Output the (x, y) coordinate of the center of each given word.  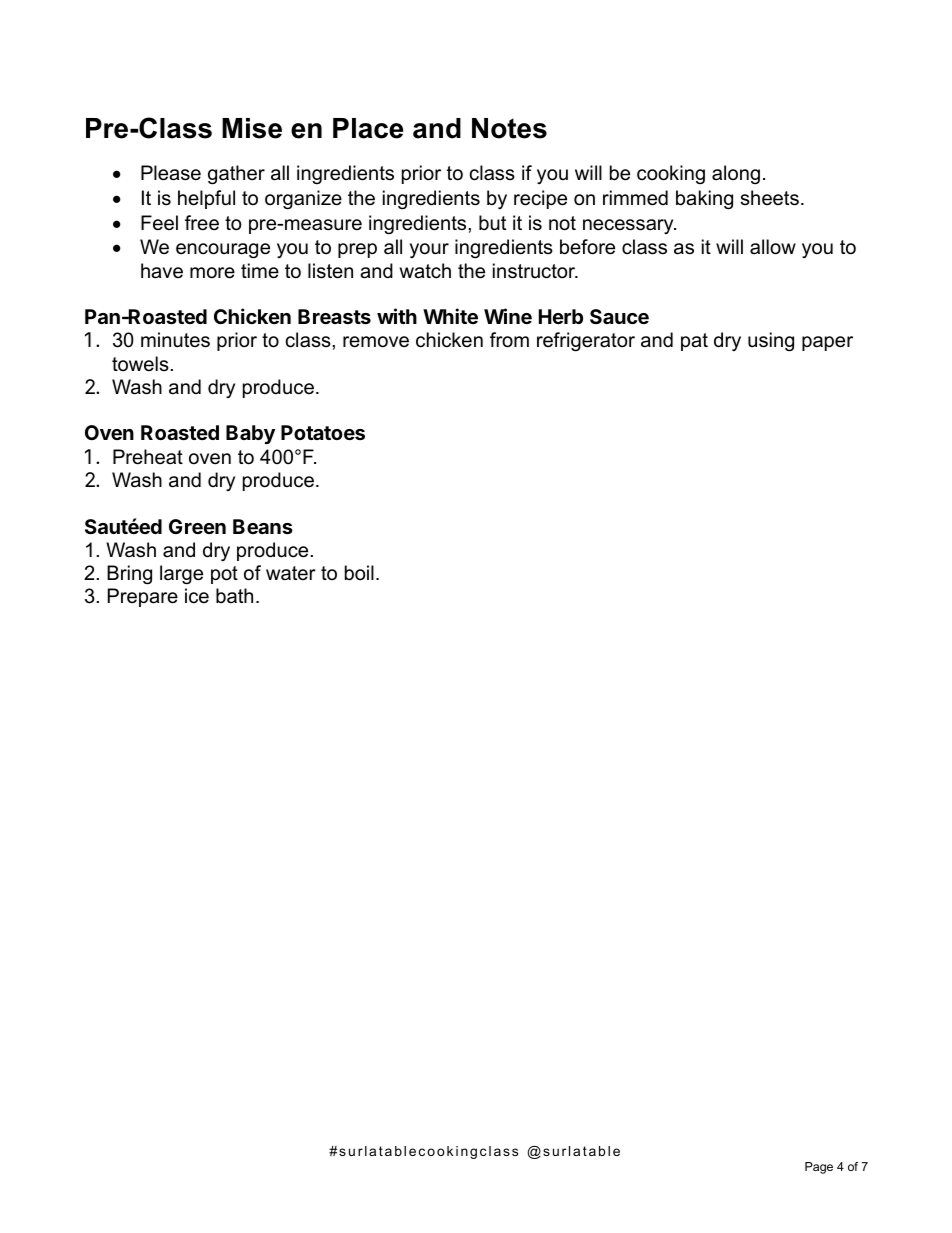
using (771, 342)
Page (819, 1168)
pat (694, 342)
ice (197, 596)
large (181, 575)
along (736, 175)
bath (234, 596)
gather (236, 175)
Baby (250, 434)
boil (359, 573)
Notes (509, 128)
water (291, 573)
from (509, 340)
